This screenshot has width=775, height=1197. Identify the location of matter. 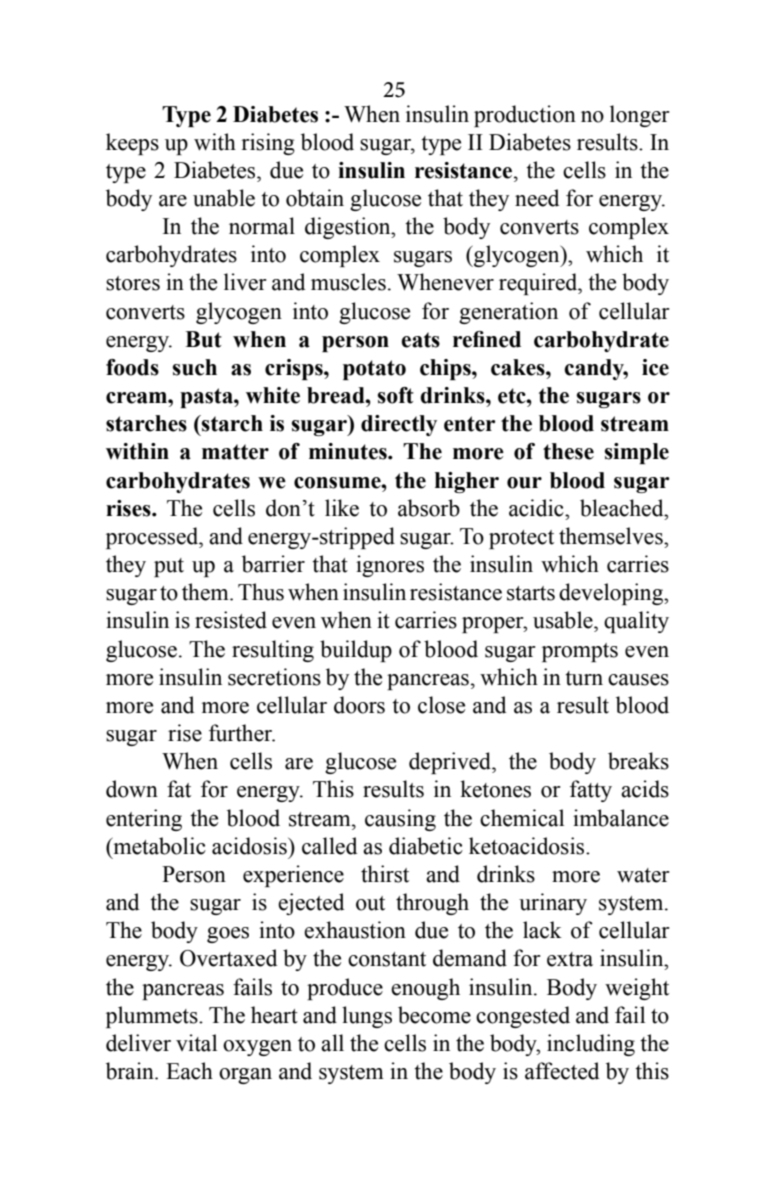
(235, 452).
